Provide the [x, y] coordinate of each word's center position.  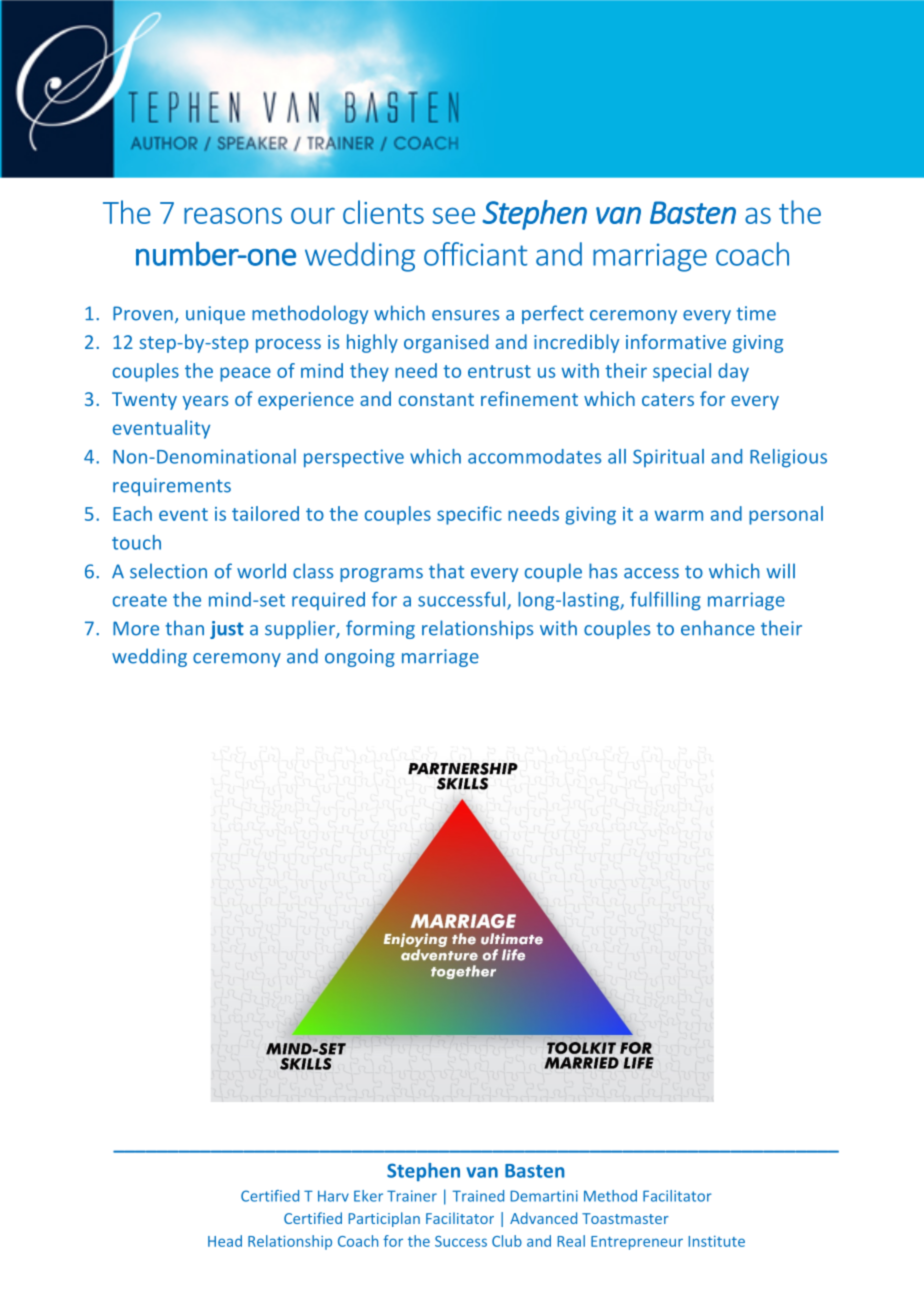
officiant [475, 254]
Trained [478, 1196]
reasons [233, 215]
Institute [716, 1241]
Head [225, 1241]
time [756, 313]
